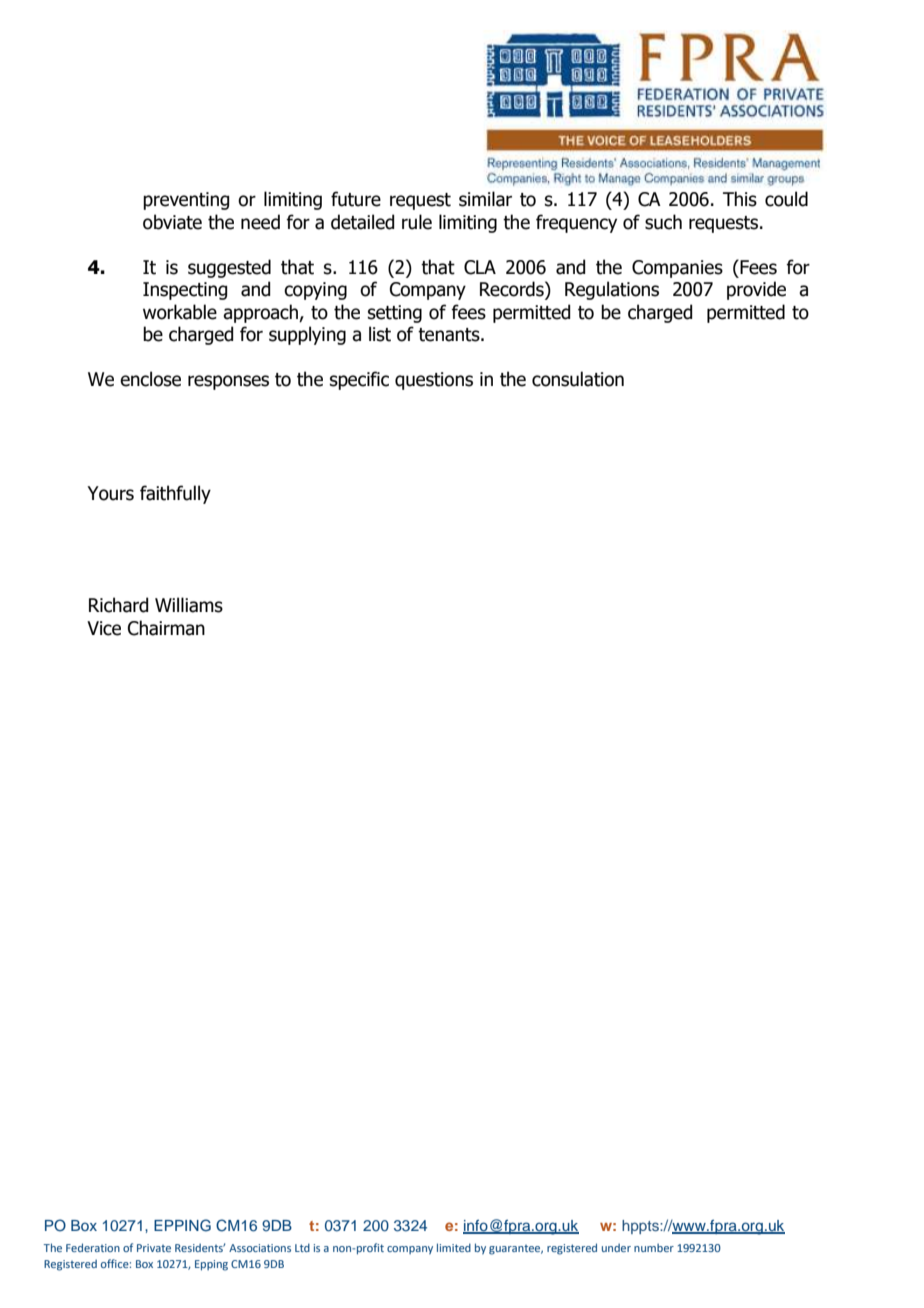 The image size is (924, 1308). What do you see at coordinates (172, 222) in the document?
I see `obviate` at bounding box center [172, 222].
